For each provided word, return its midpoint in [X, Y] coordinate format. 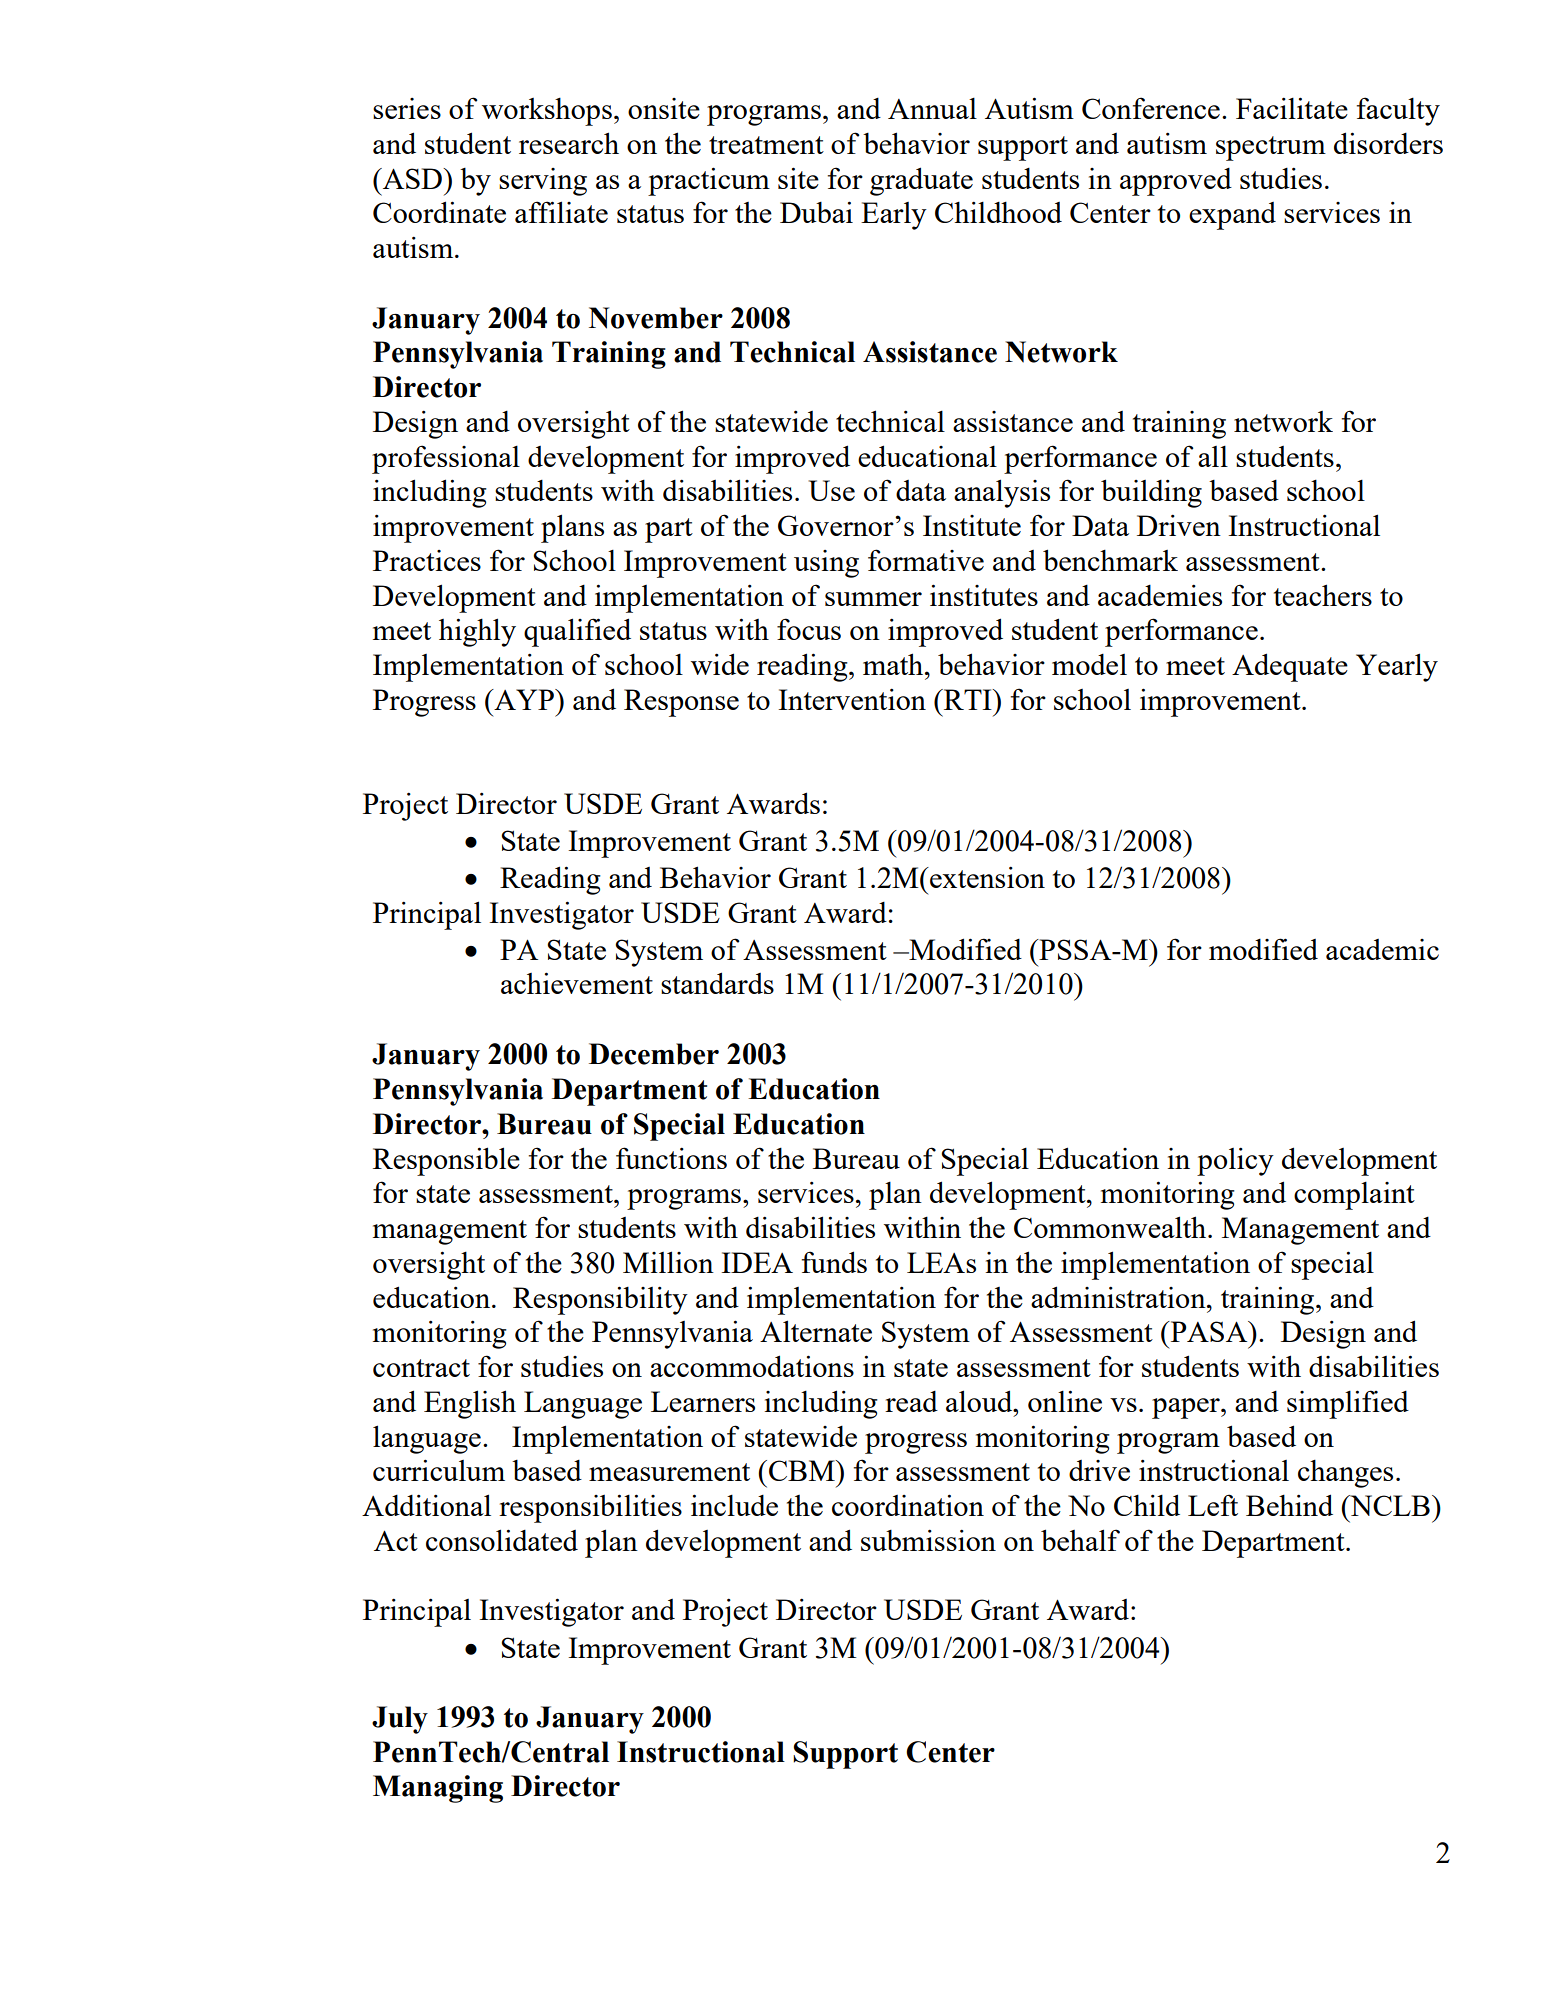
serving [543, 182]
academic [1382, 949]
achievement [577, 983]
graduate [921, 181]
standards [717, 983]
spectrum [1271, 148]
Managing [438, 1789]
